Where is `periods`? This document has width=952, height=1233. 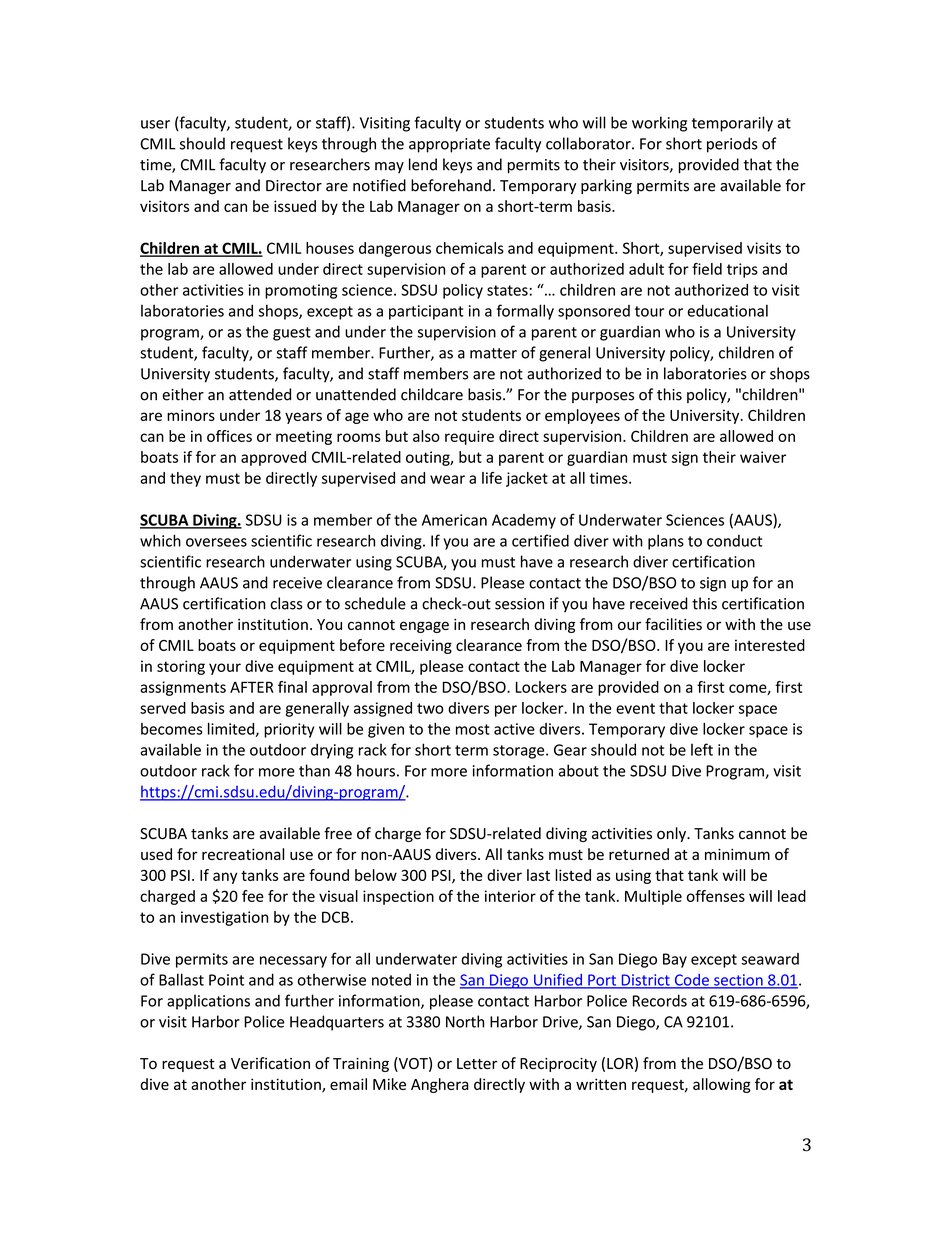
periods is located at coordinates (732, 145).
